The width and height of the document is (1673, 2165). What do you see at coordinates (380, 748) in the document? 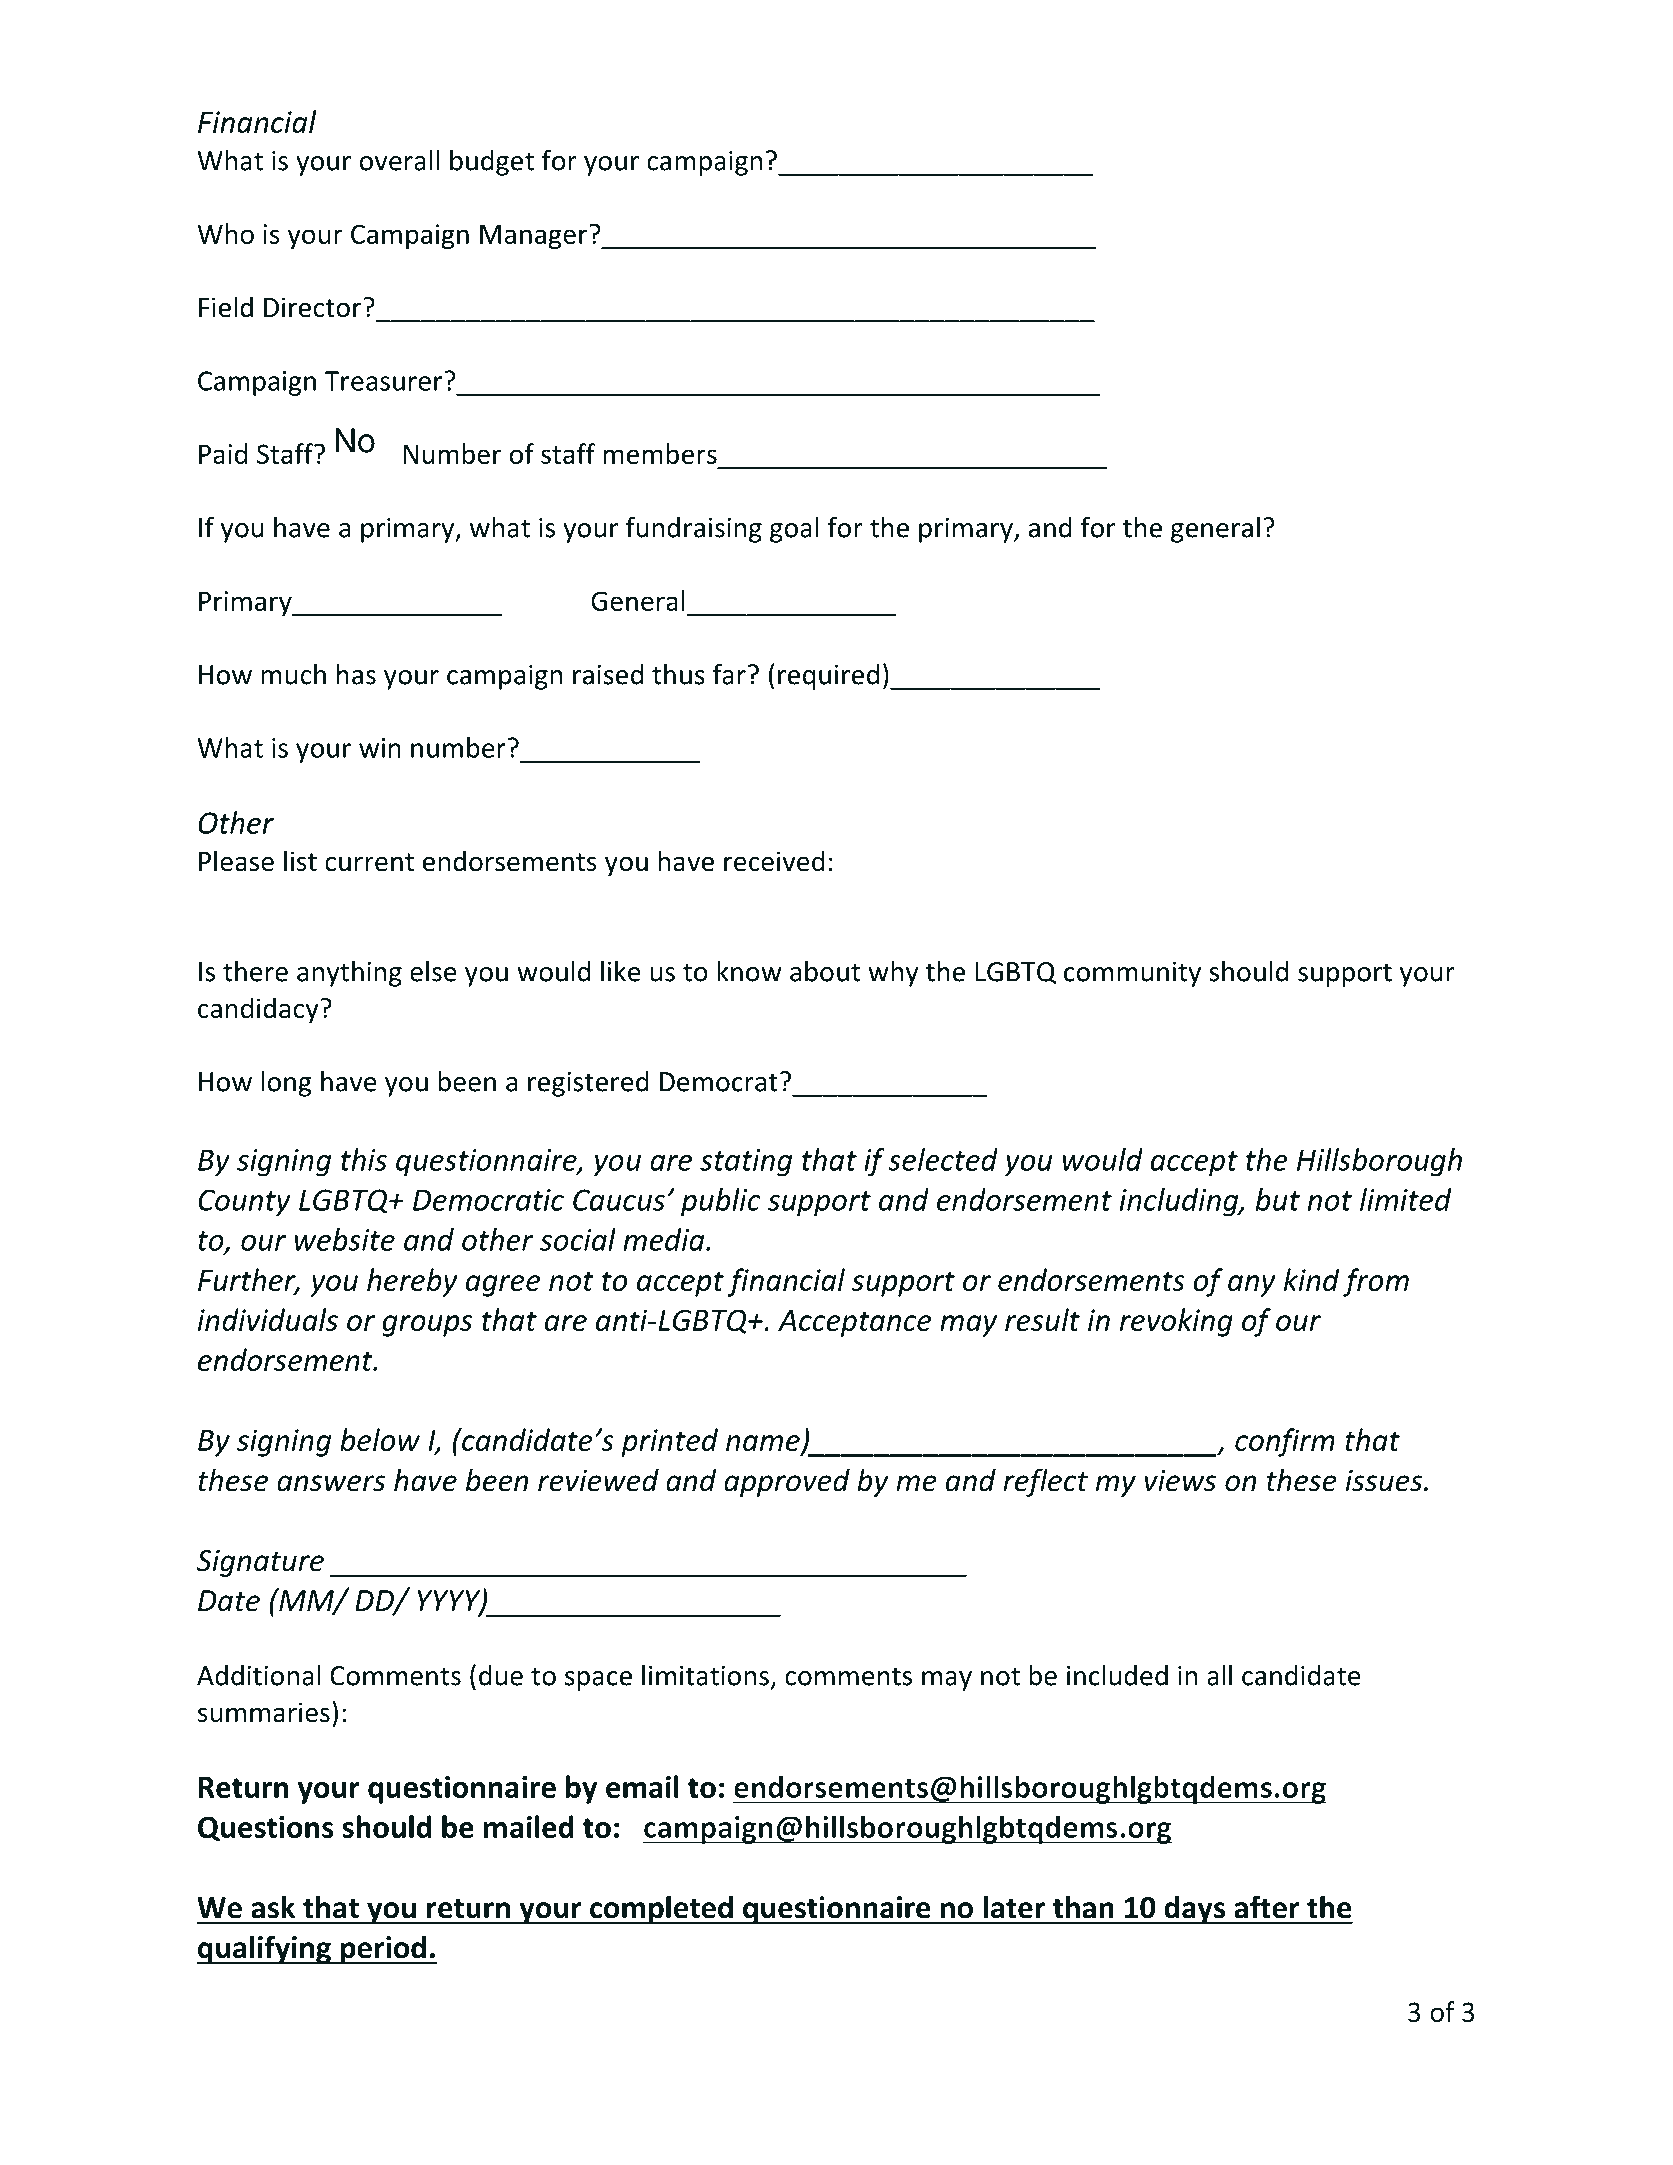
I see `win` at bounding box center [380, 748].
